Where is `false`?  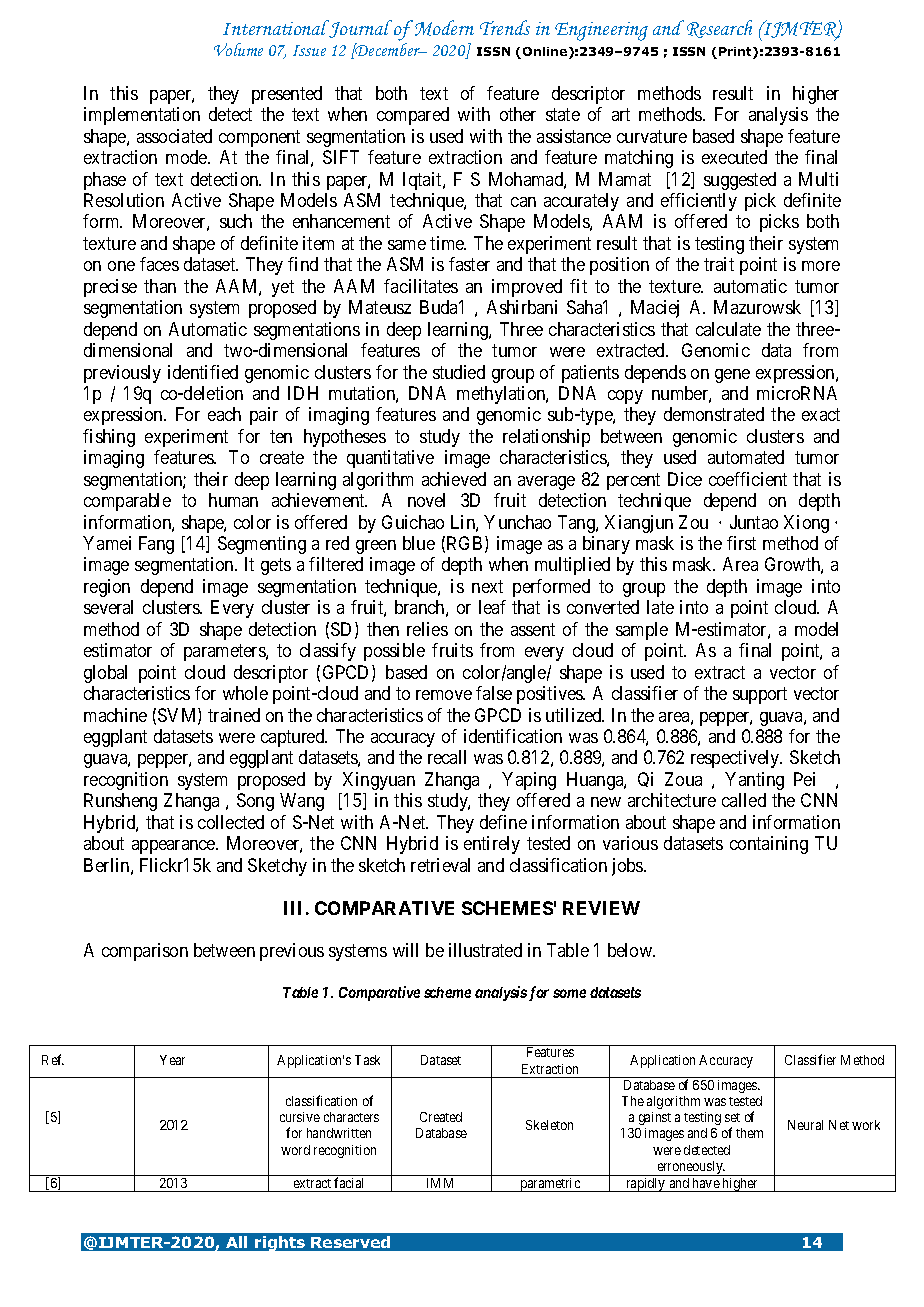
false is located at coordinates (494, 693).
